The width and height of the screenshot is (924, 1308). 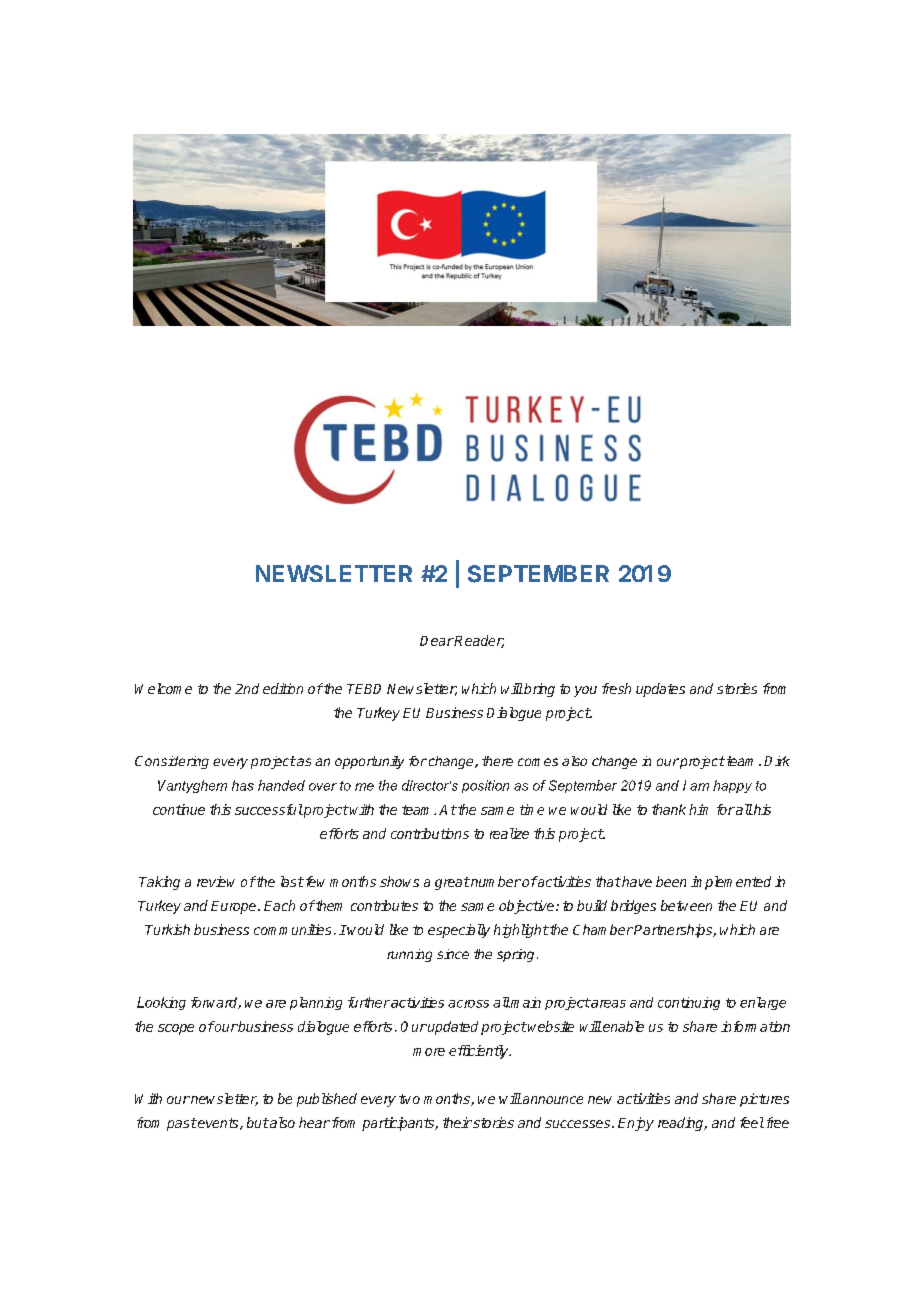 I want to click on events, so click(x=218, y=1124).
